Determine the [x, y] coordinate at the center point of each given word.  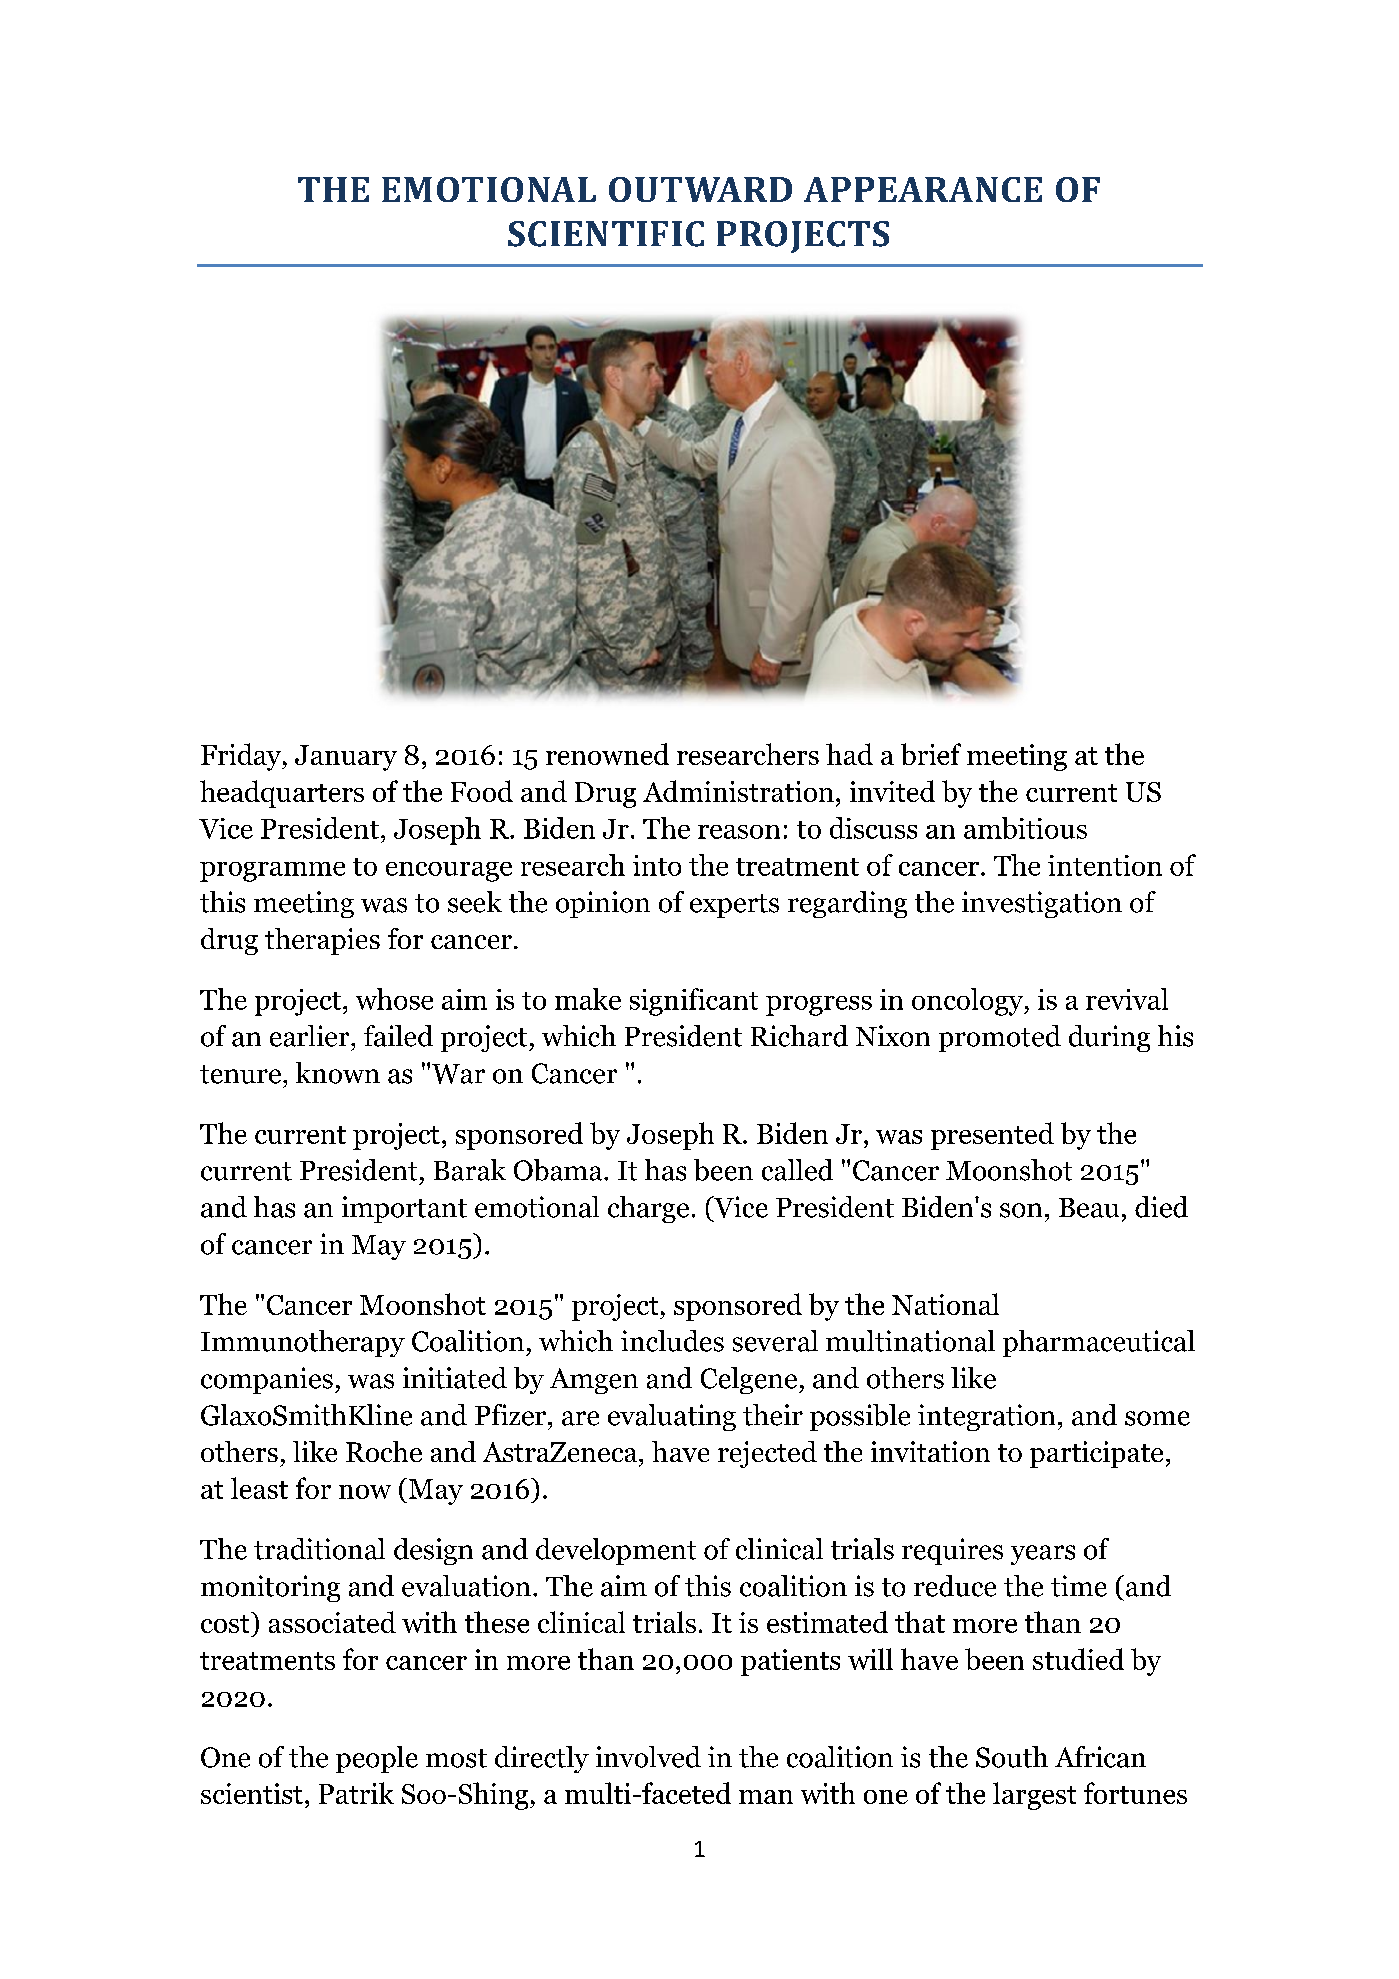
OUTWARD [700, 189]
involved [648, 1757]
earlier [311, 1036]
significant [694, 1002]
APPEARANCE [923, 189]
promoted [1000, 1038]
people [377, 1759]
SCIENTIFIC [606, 234]
